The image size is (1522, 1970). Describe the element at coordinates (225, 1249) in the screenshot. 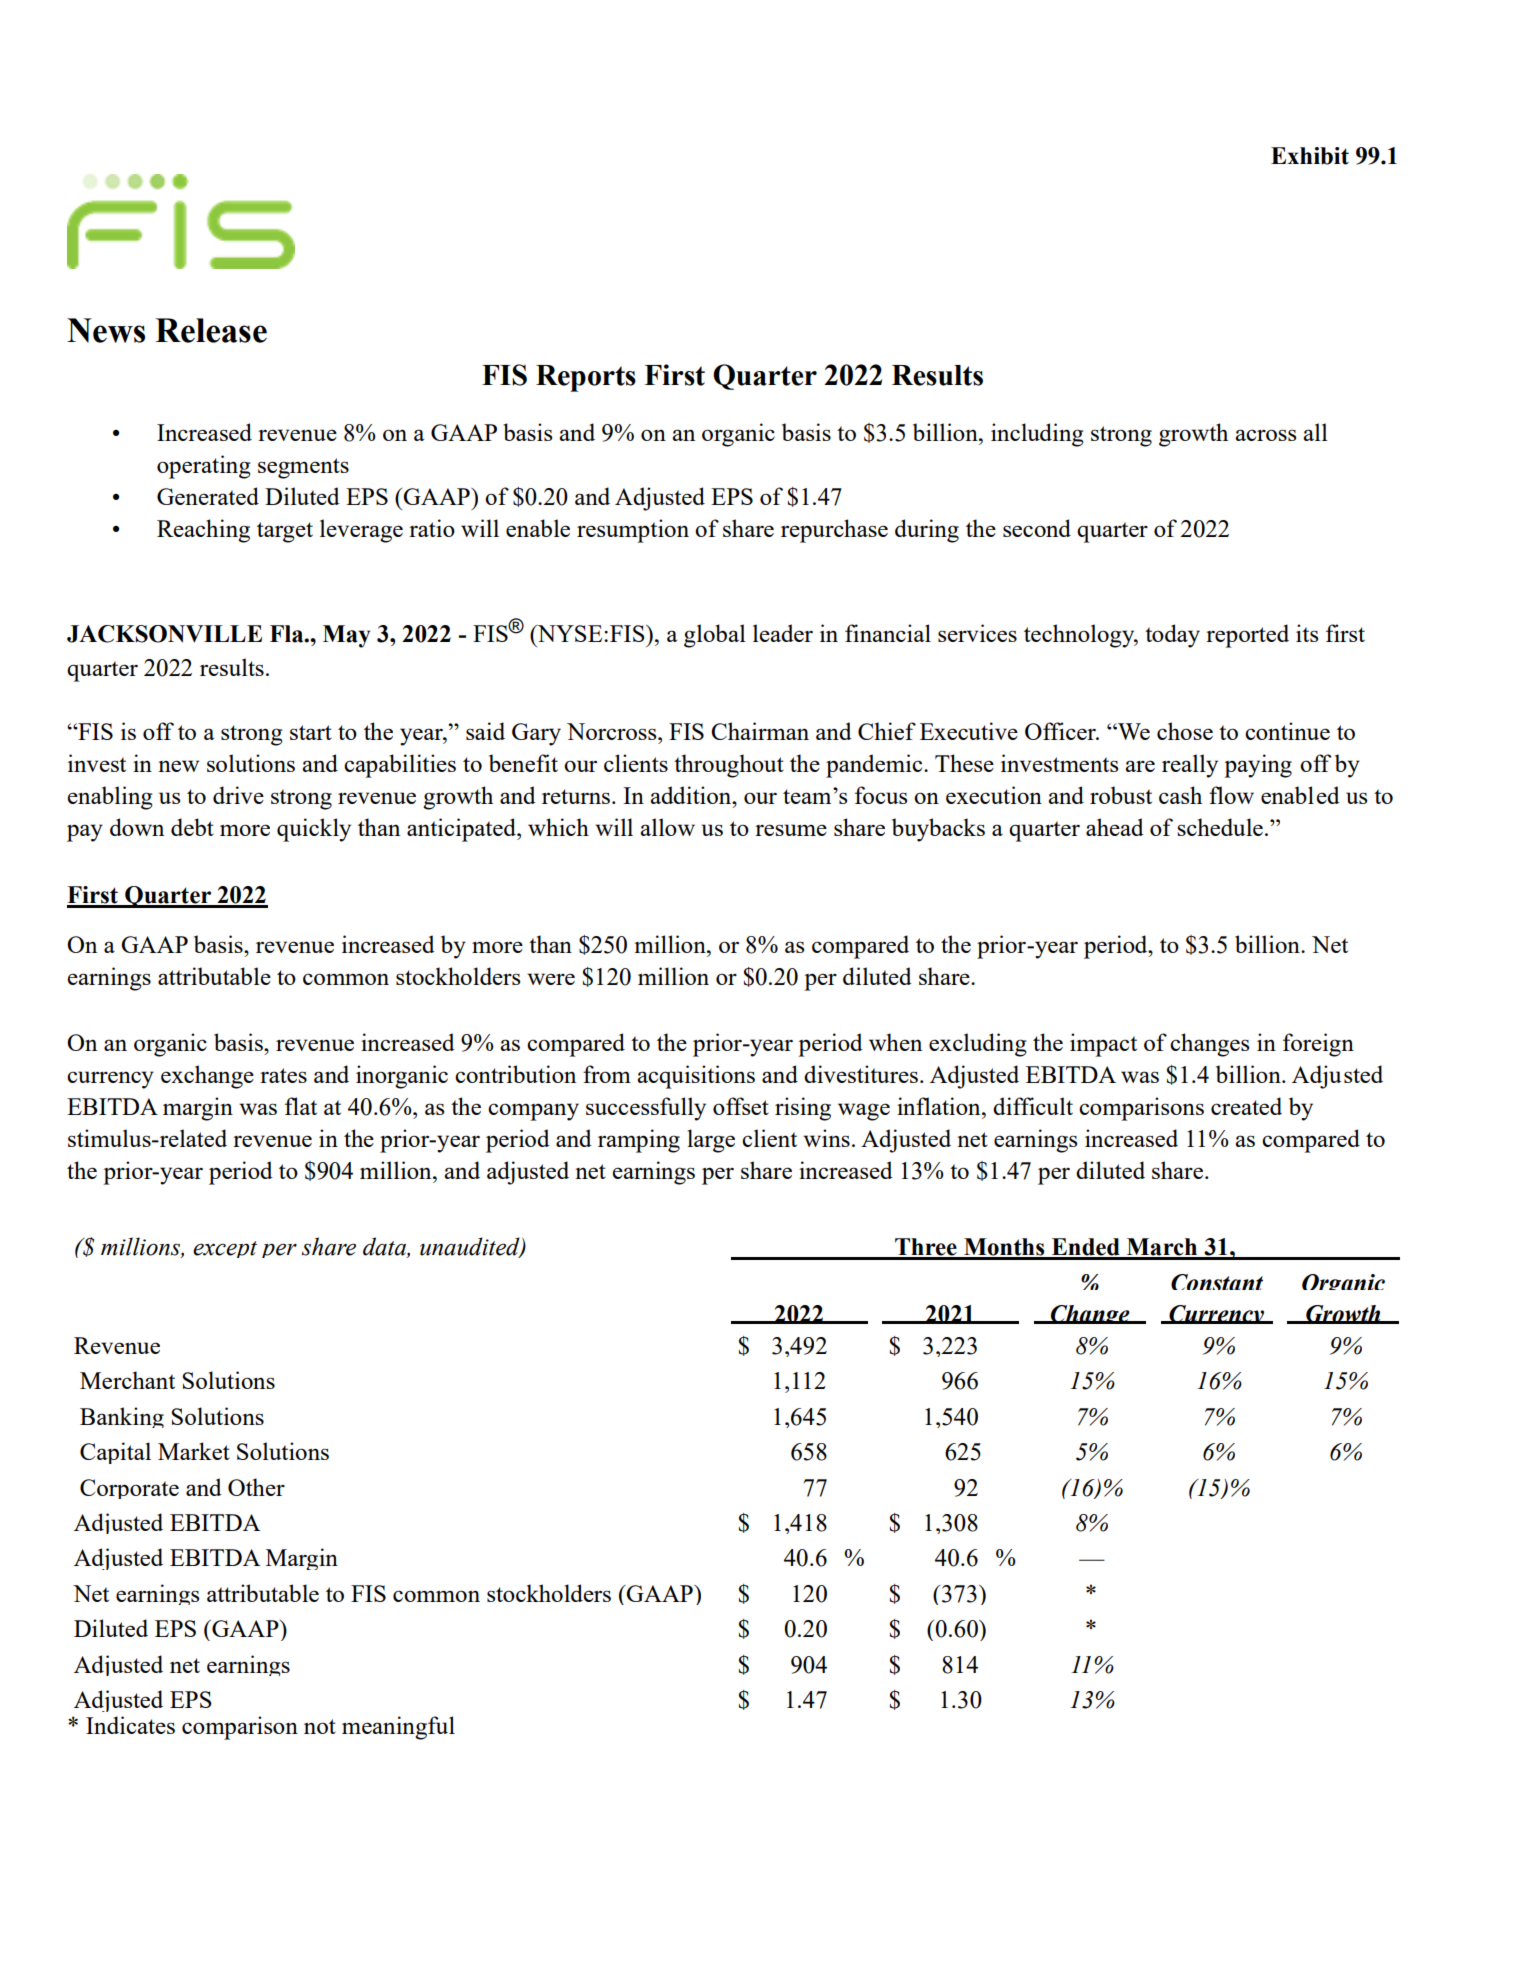

I see `except` at that location.
